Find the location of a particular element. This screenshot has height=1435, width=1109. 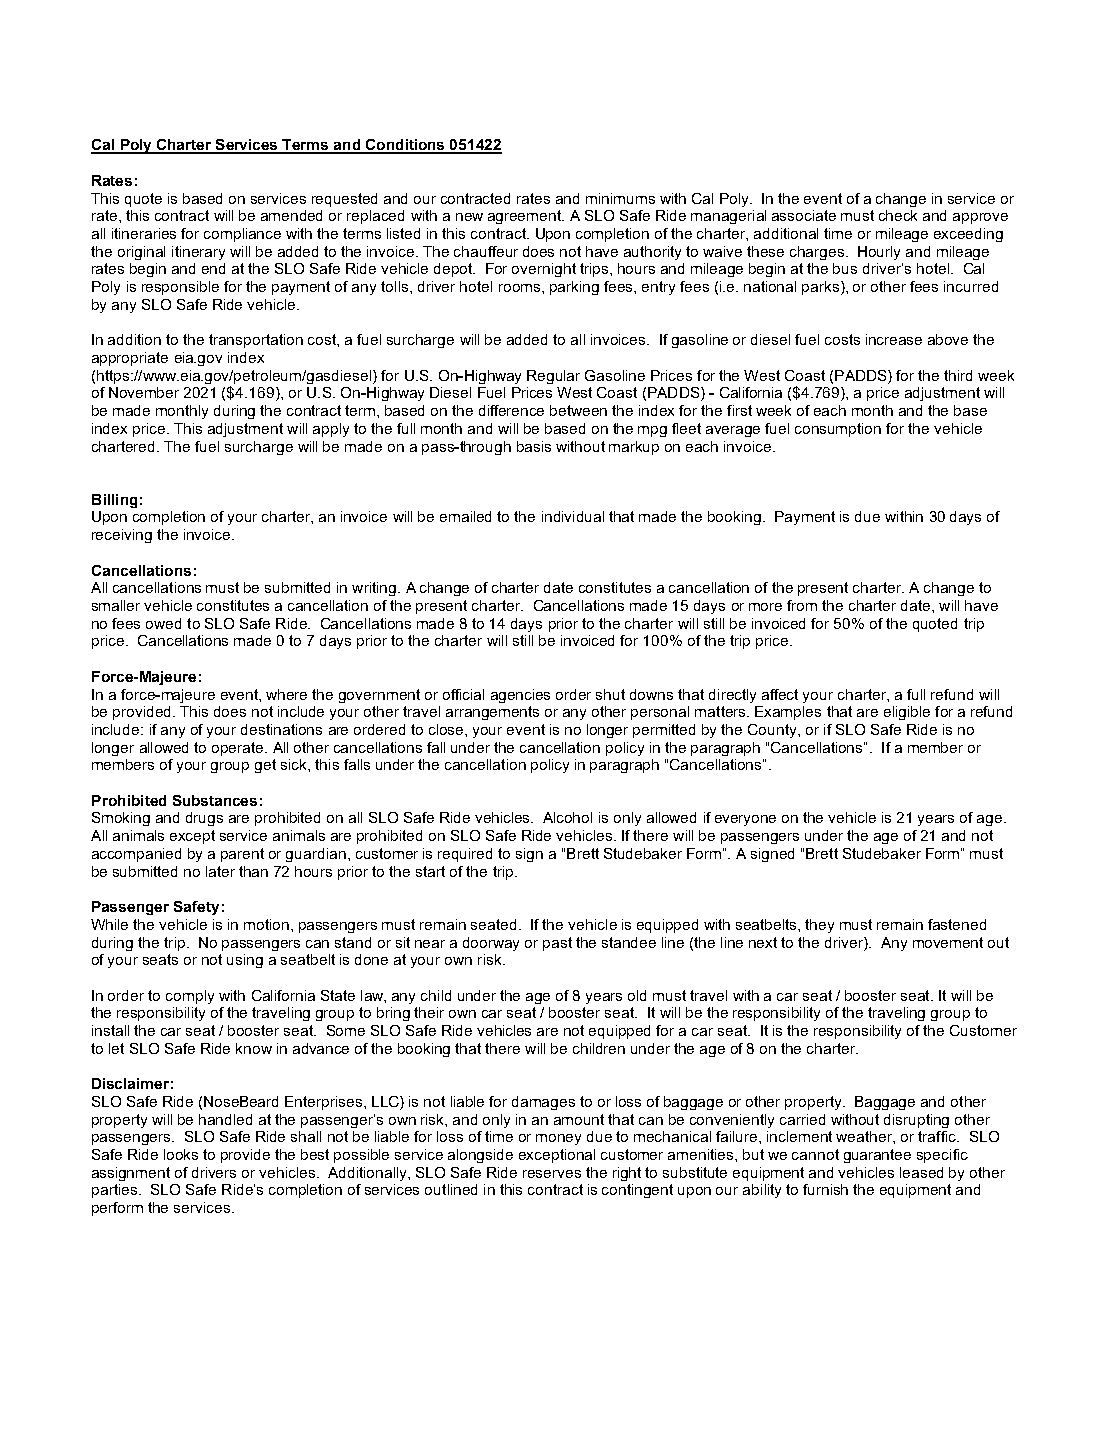

check is located at coordinates (898, 215).
